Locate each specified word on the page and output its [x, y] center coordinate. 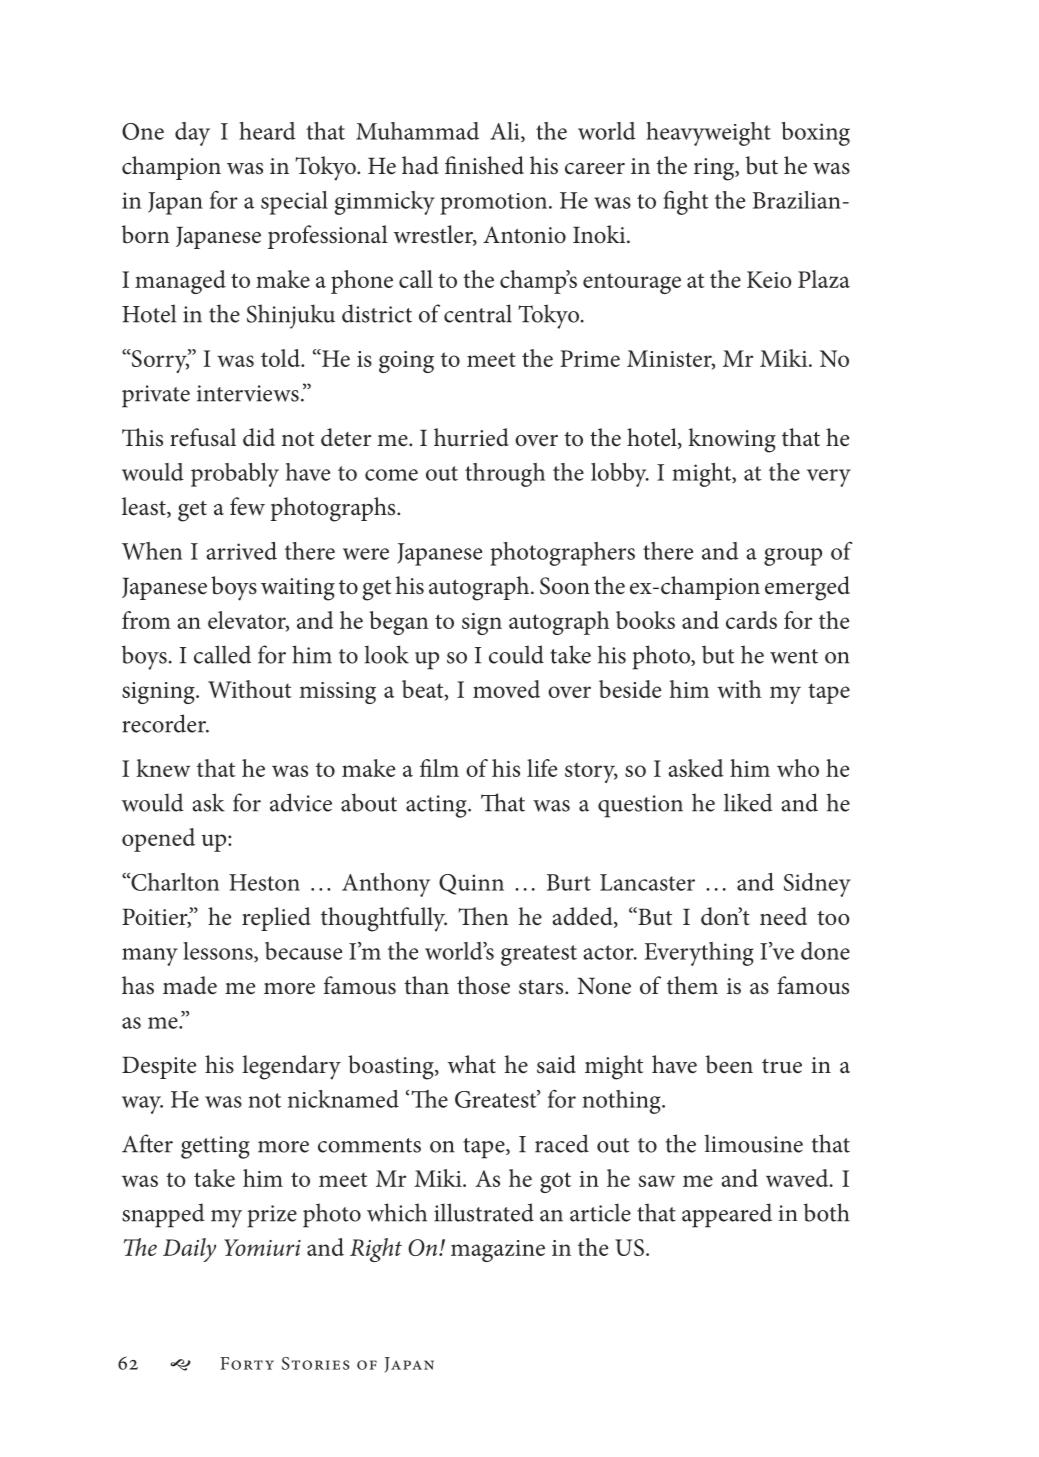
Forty [247, 1363]
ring [715, 169]
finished [484, 165]
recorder [165, 723]
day [192, 134]
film [439, 768]
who [798, 768]
